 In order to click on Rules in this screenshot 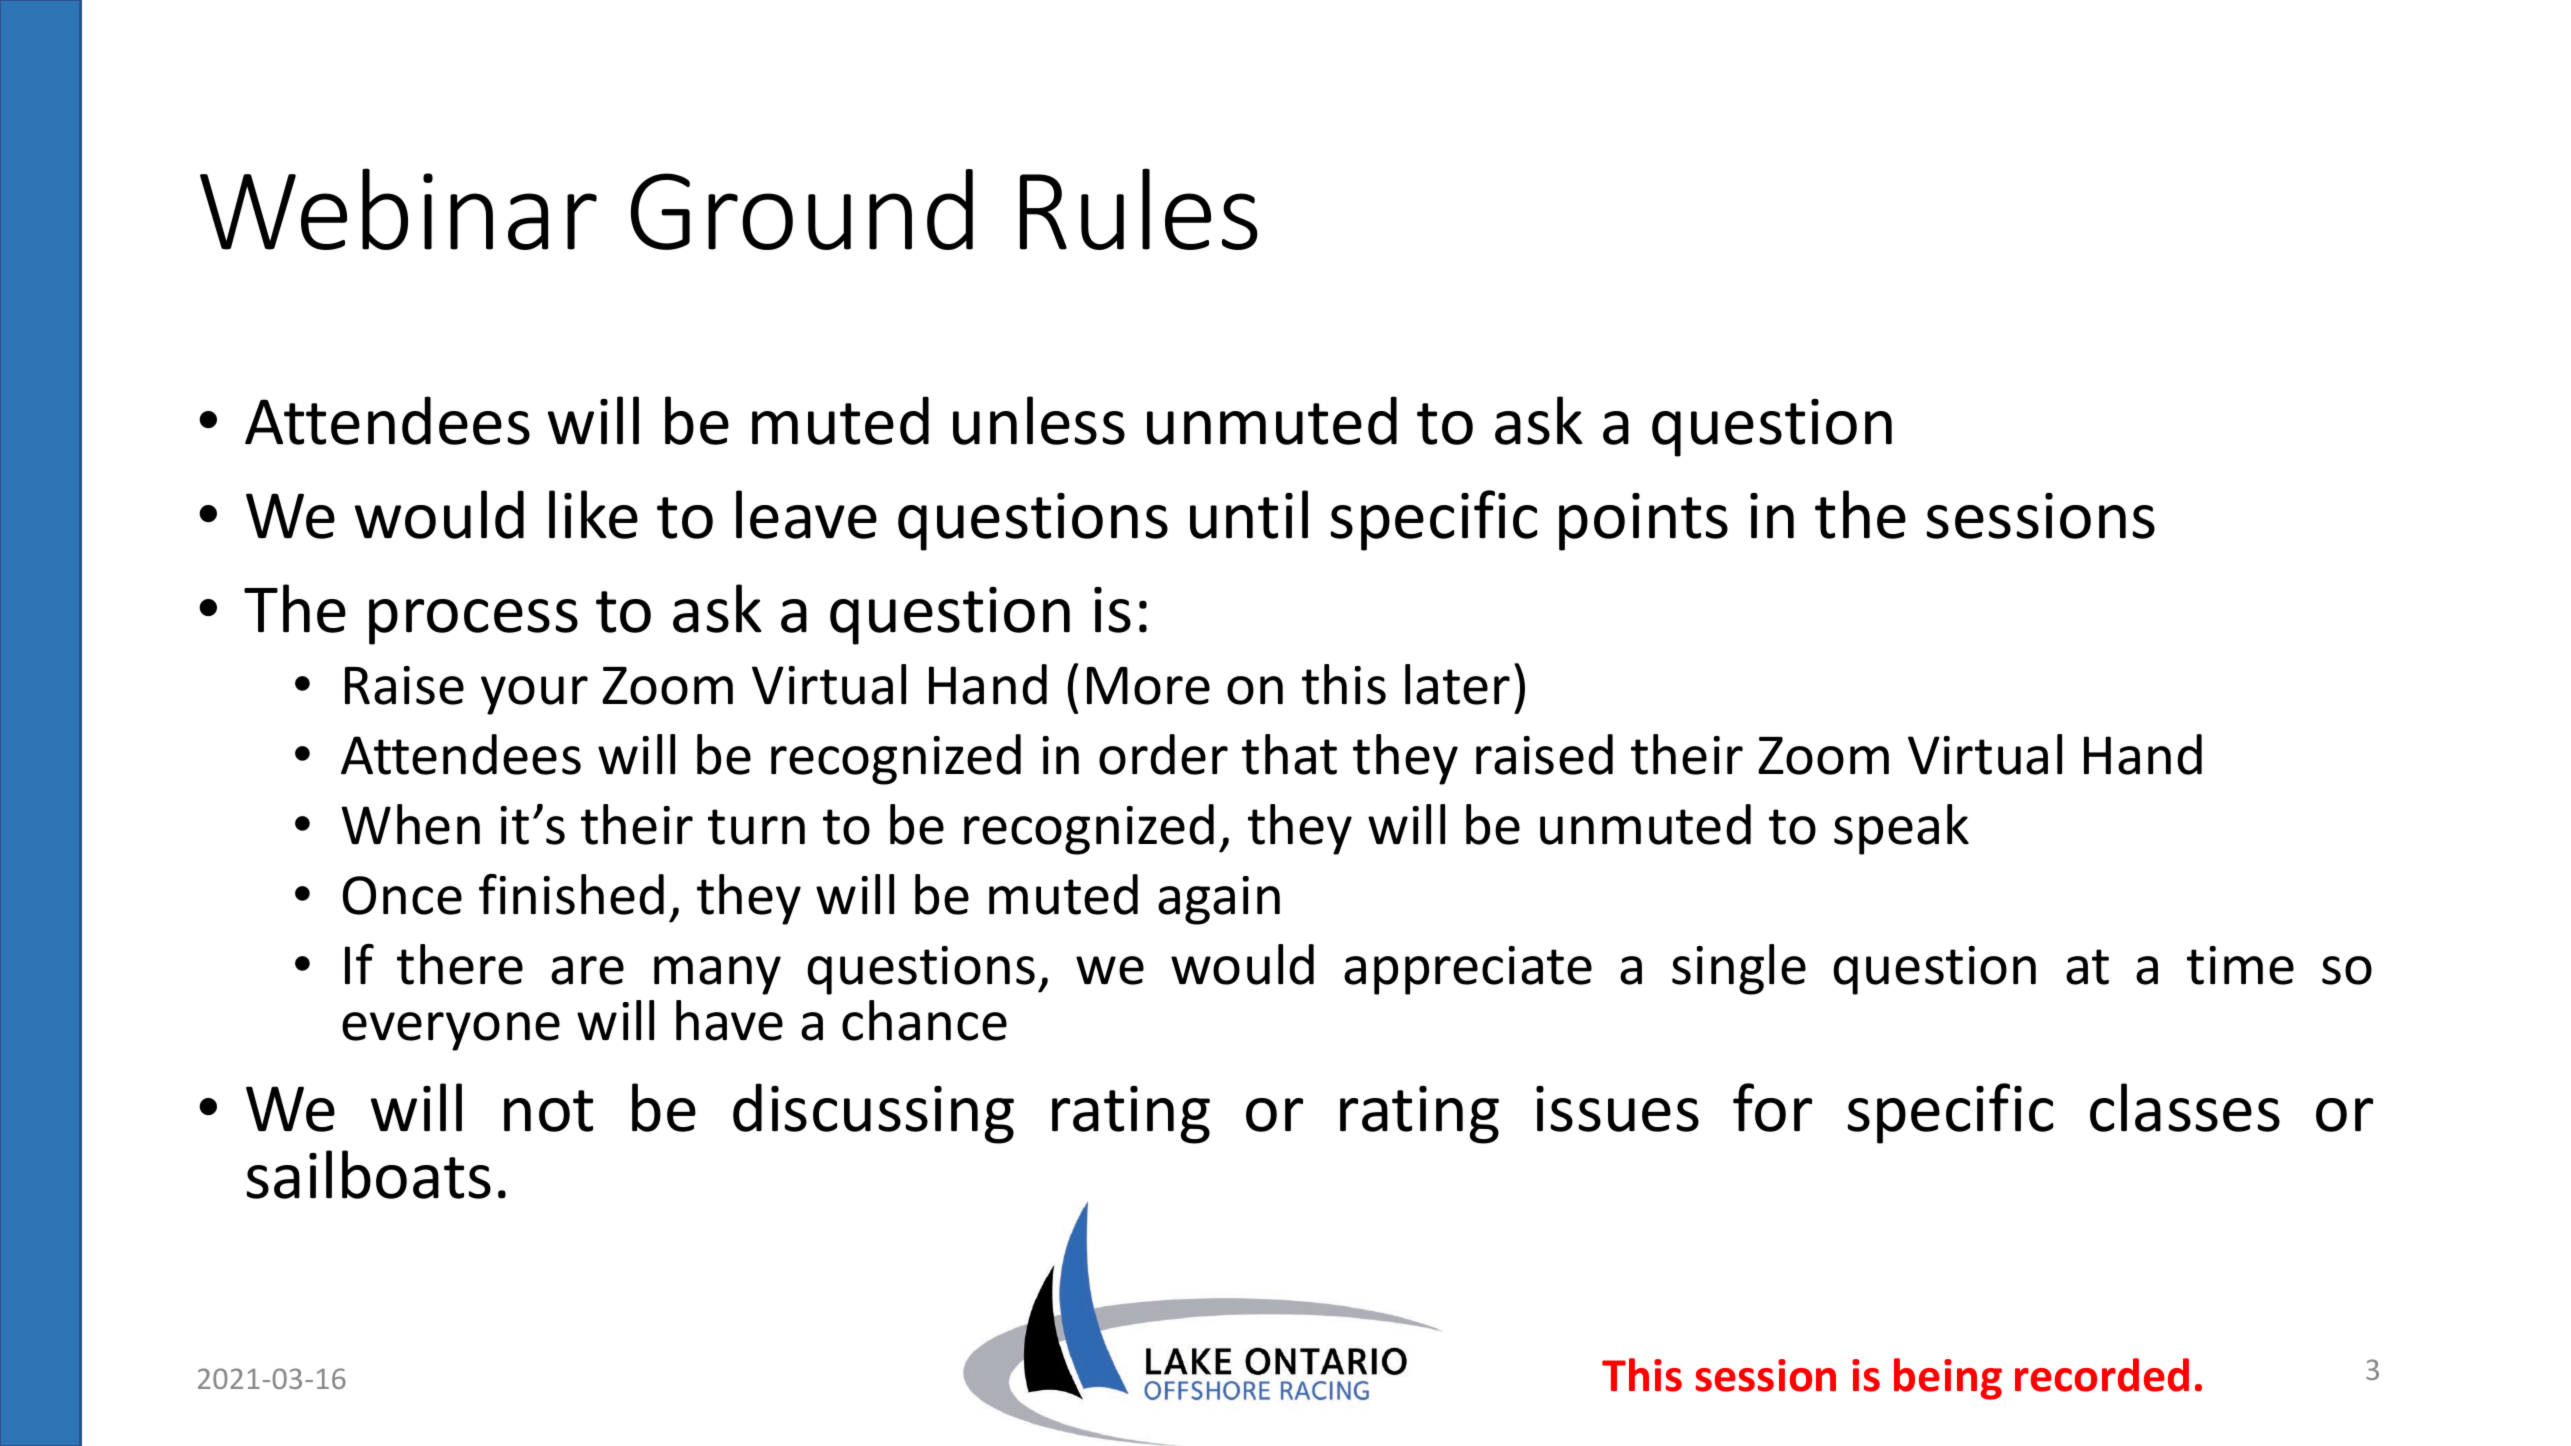, I will do `click(1139, 209)`.
